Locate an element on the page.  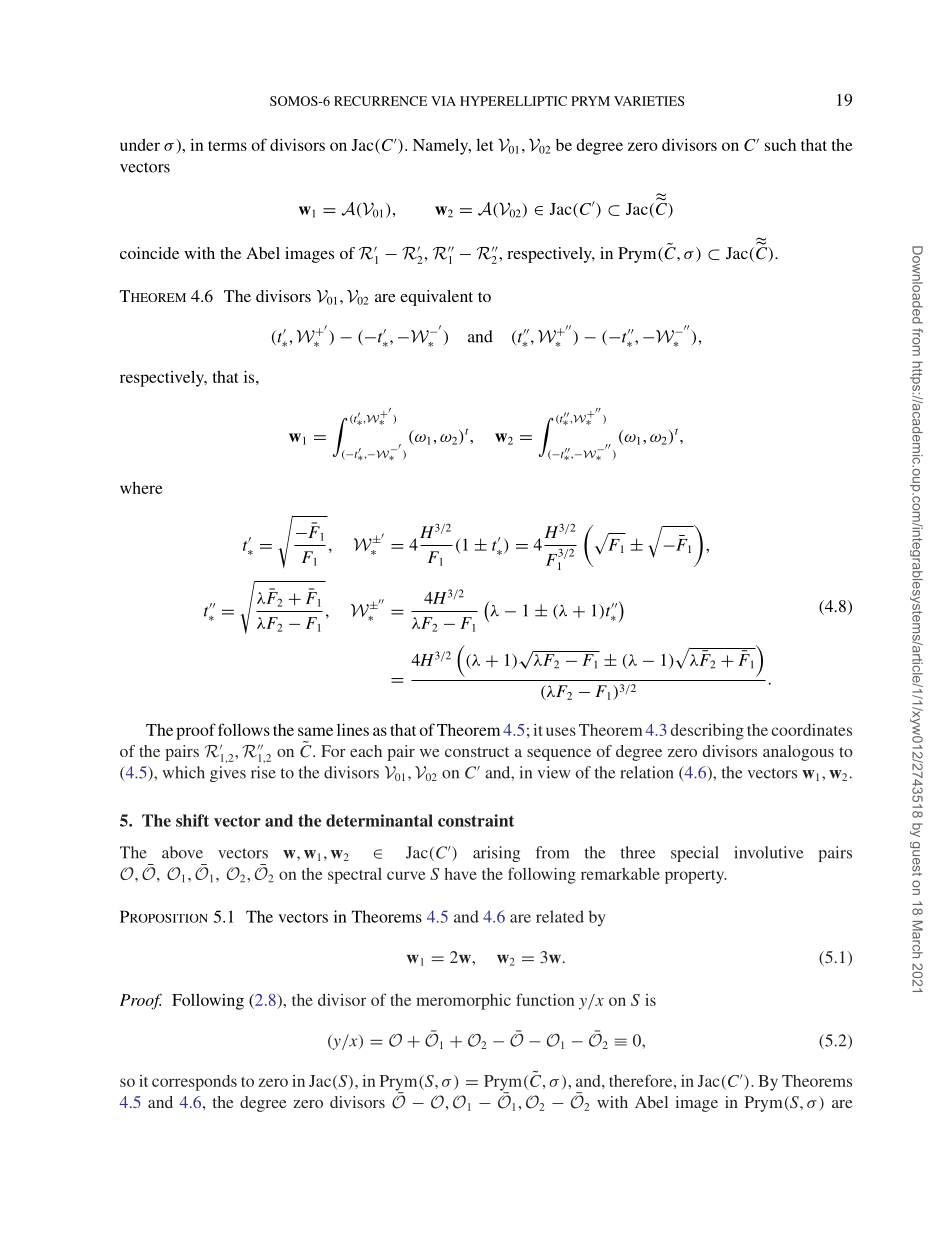
equivalent is located at coordinates (436, 298).
